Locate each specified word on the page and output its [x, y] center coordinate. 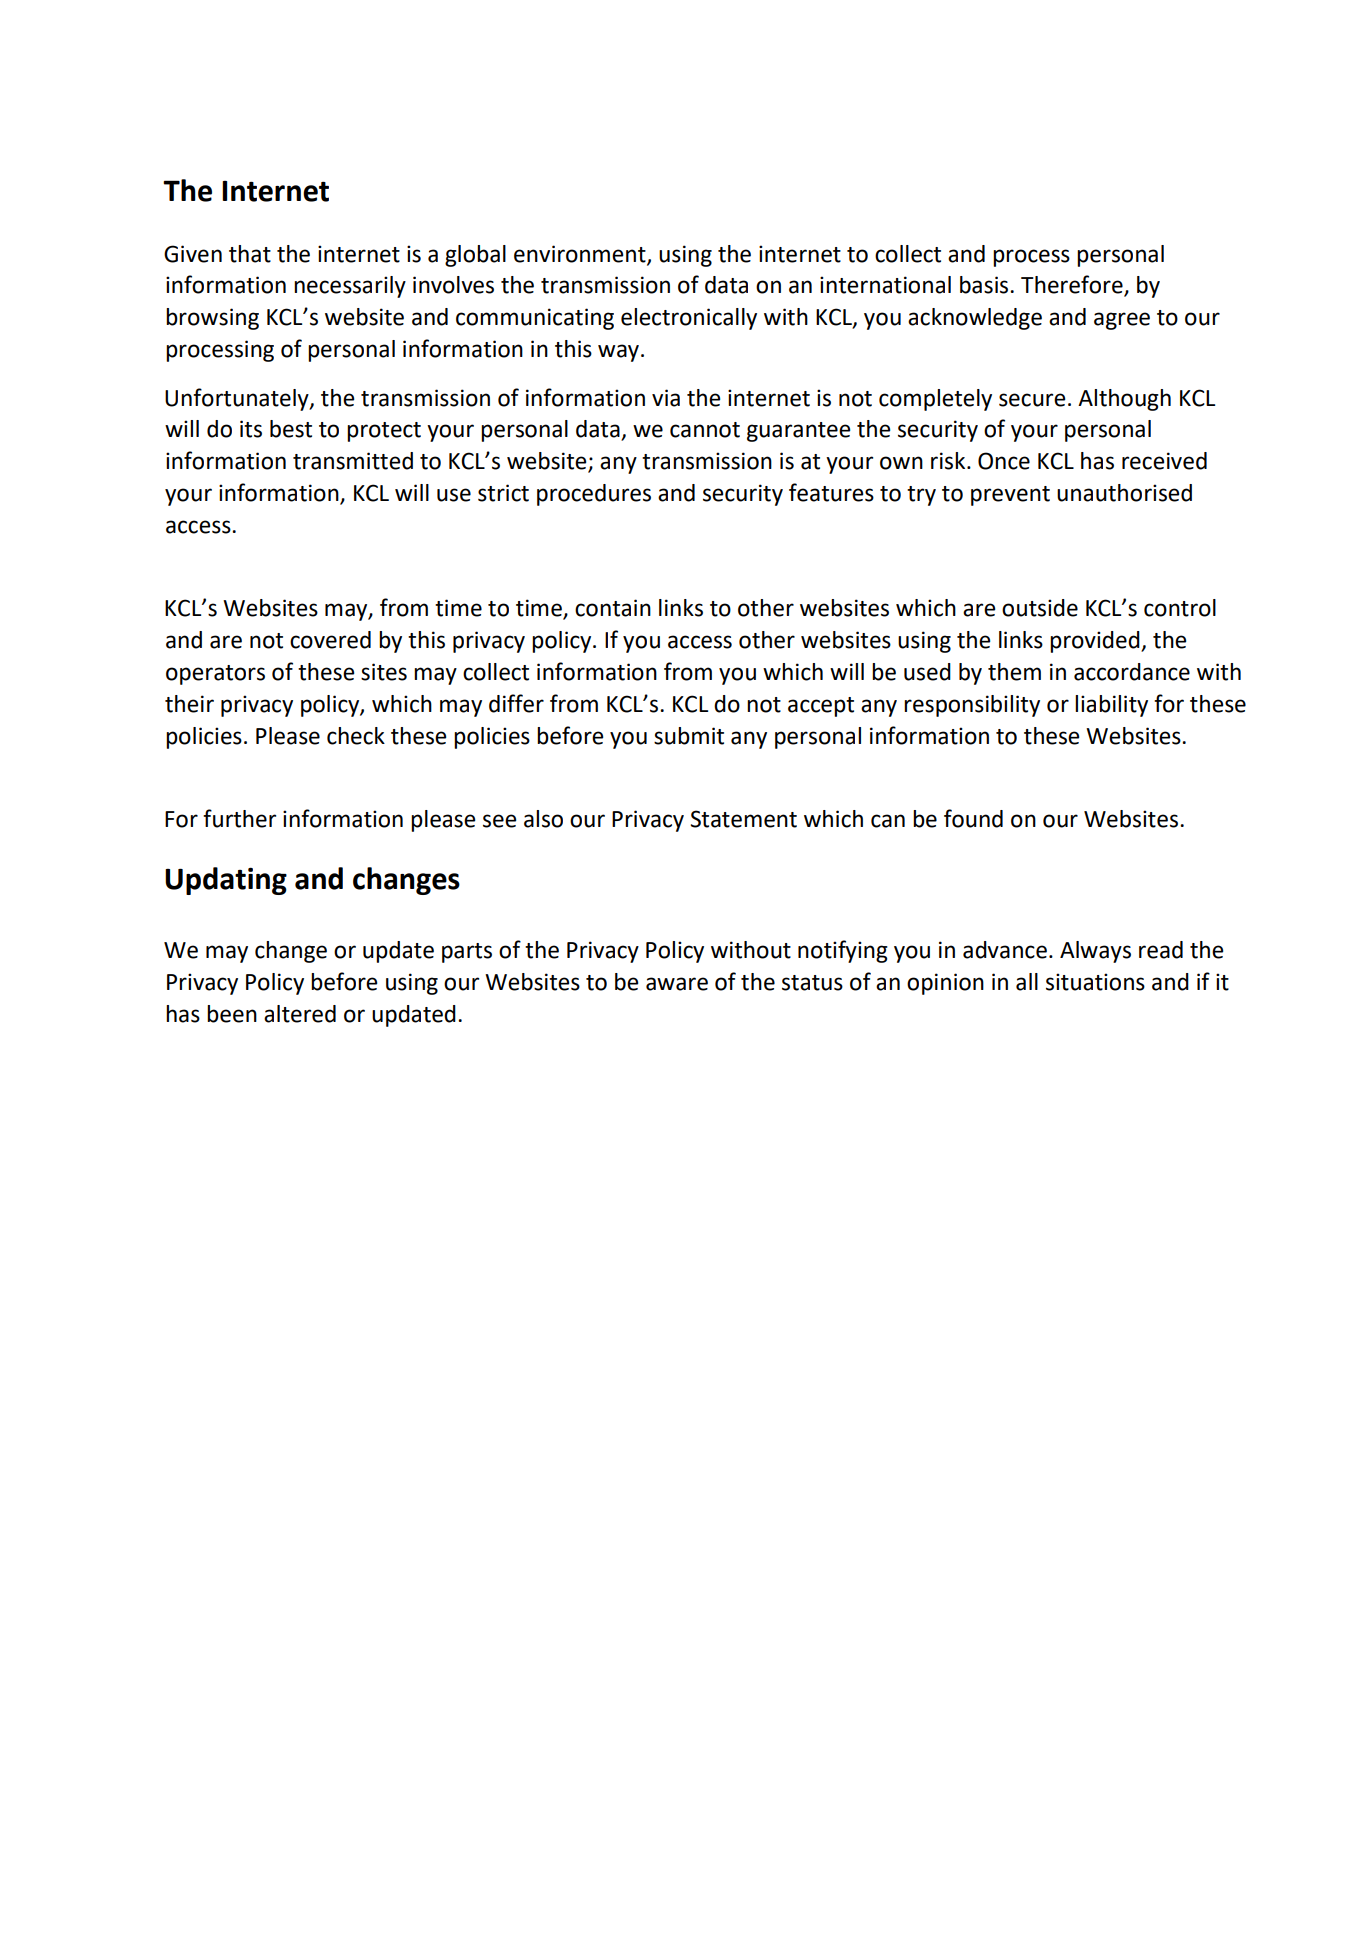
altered [300, 1014]
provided [1096, 642]
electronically [689, 319]
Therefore [1073, 285]
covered [330, 640]
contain [613, 608]
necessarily [350, 287]
